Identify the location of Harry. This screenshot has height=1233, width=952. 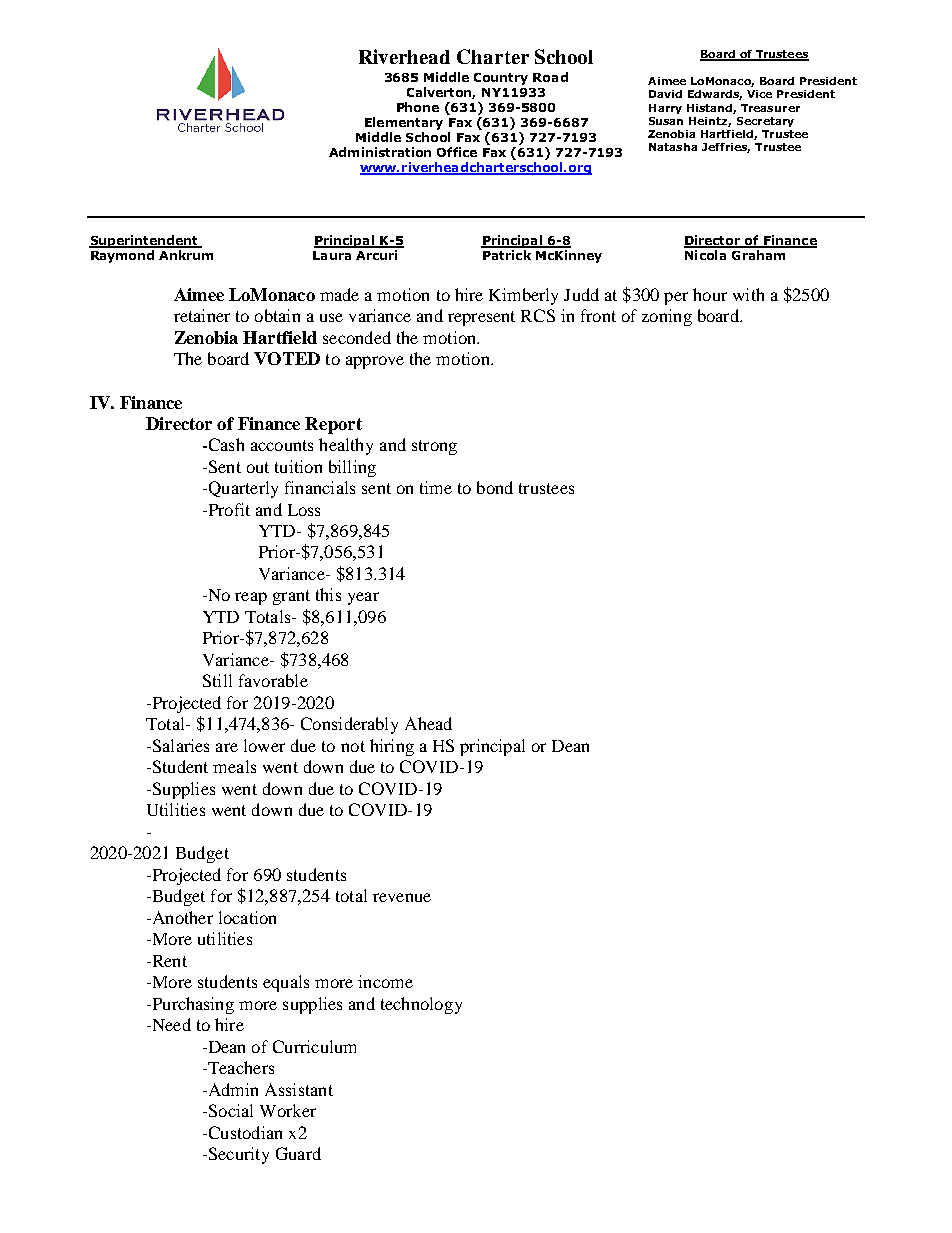
(665, 109).
